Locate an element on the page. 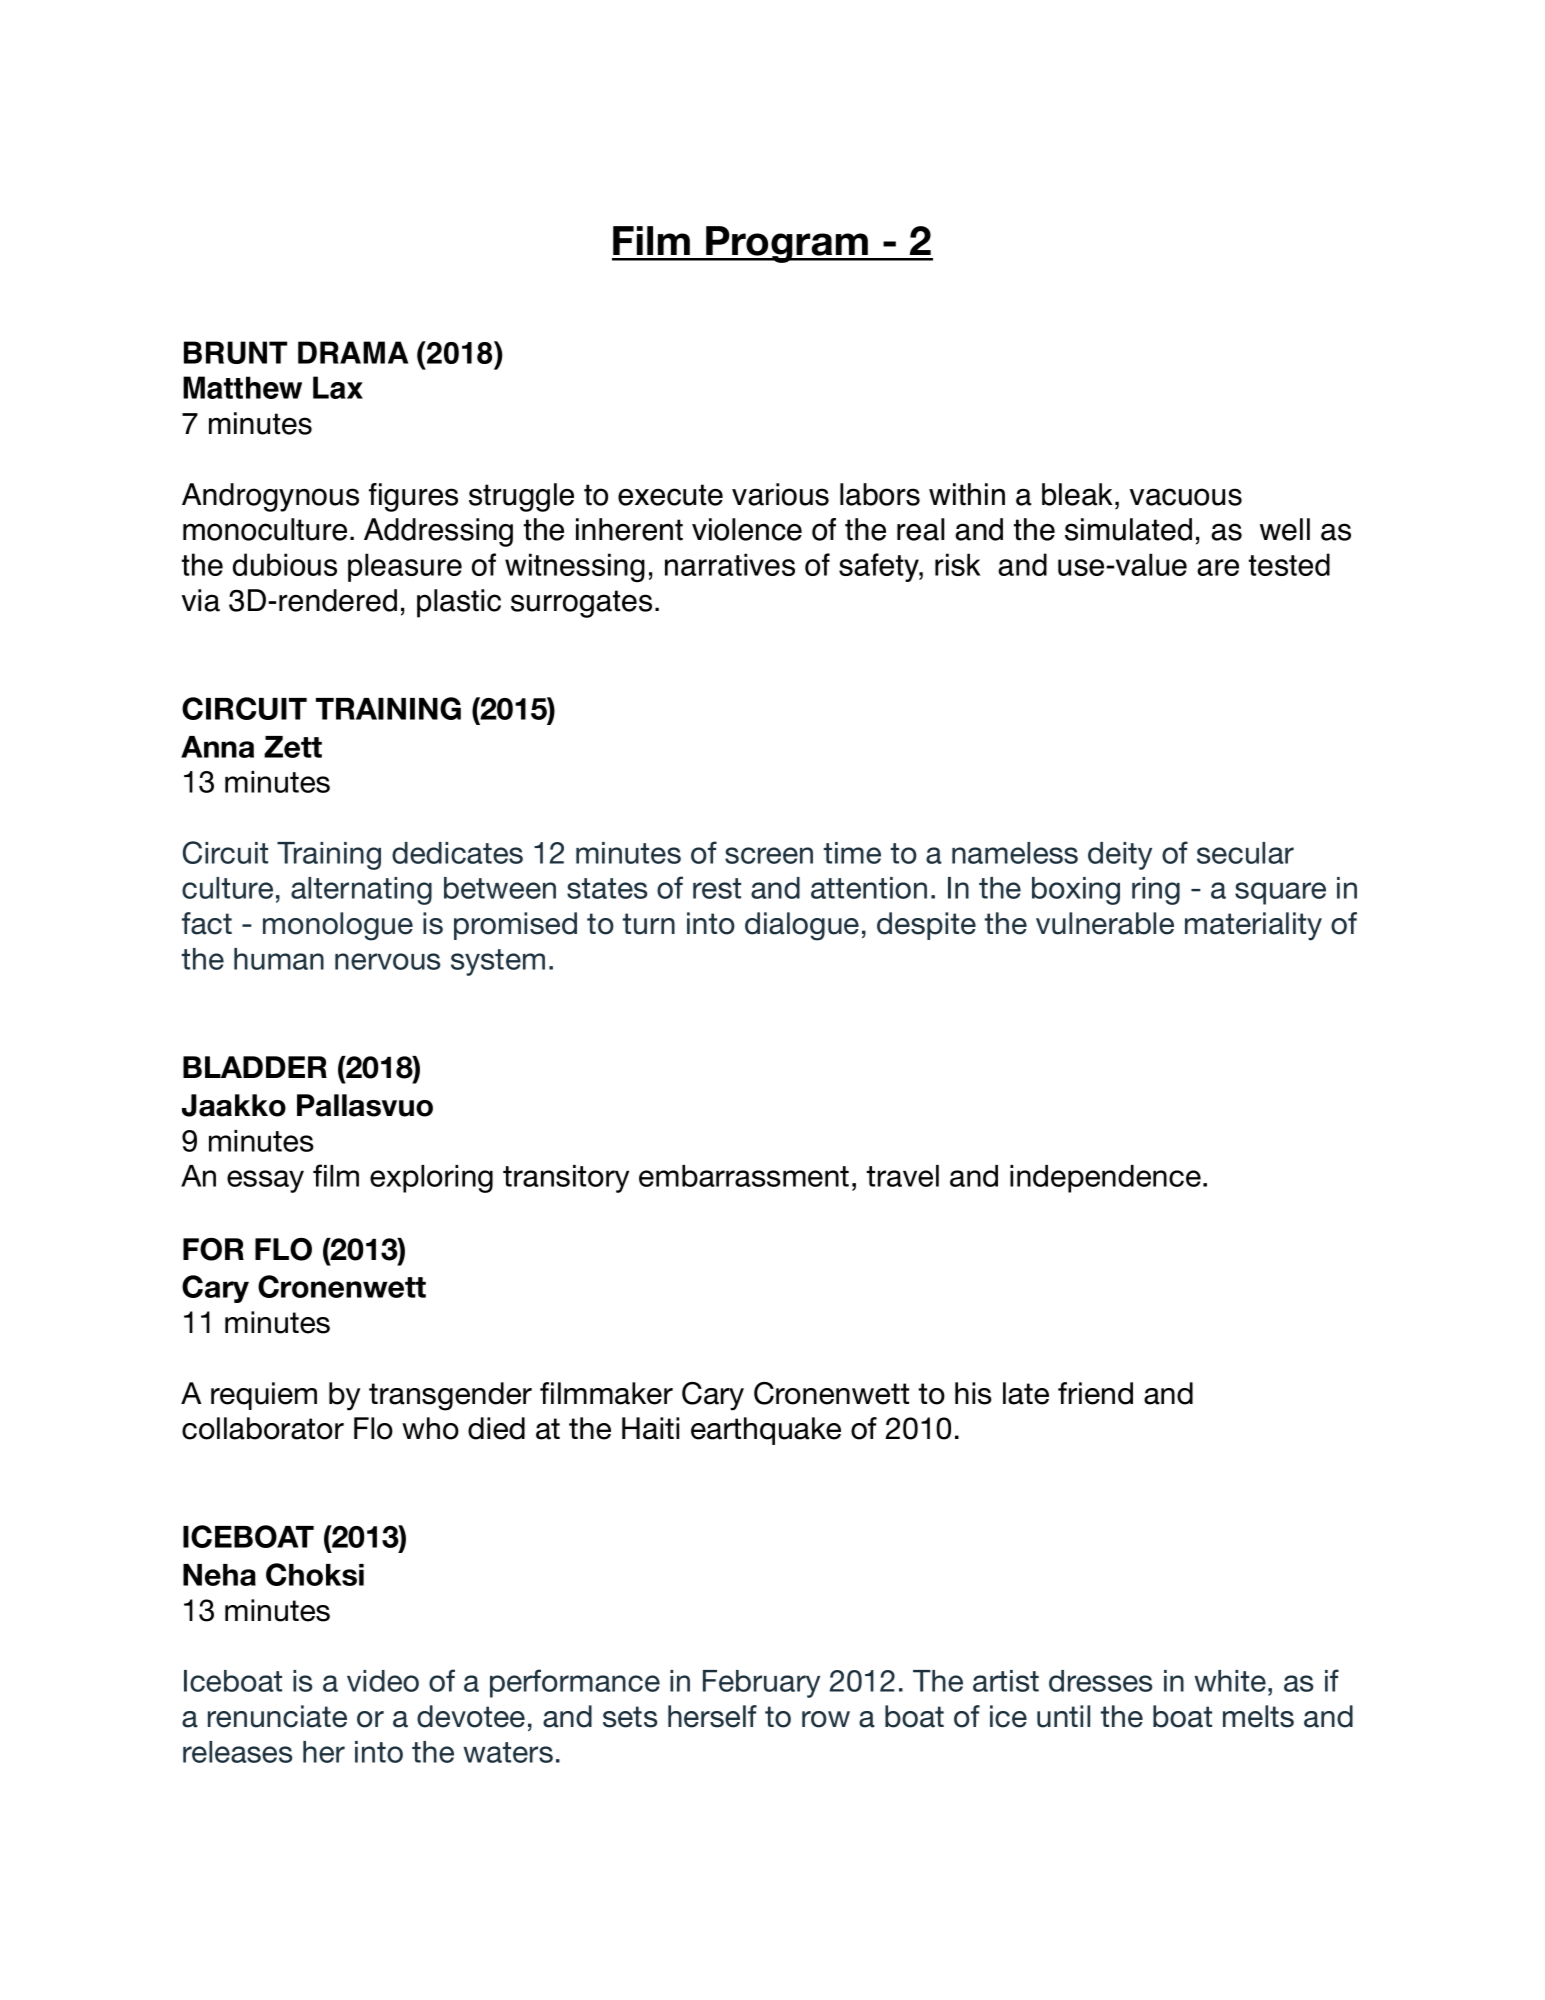  embarrassment is located at coordinates (744, 1176).
